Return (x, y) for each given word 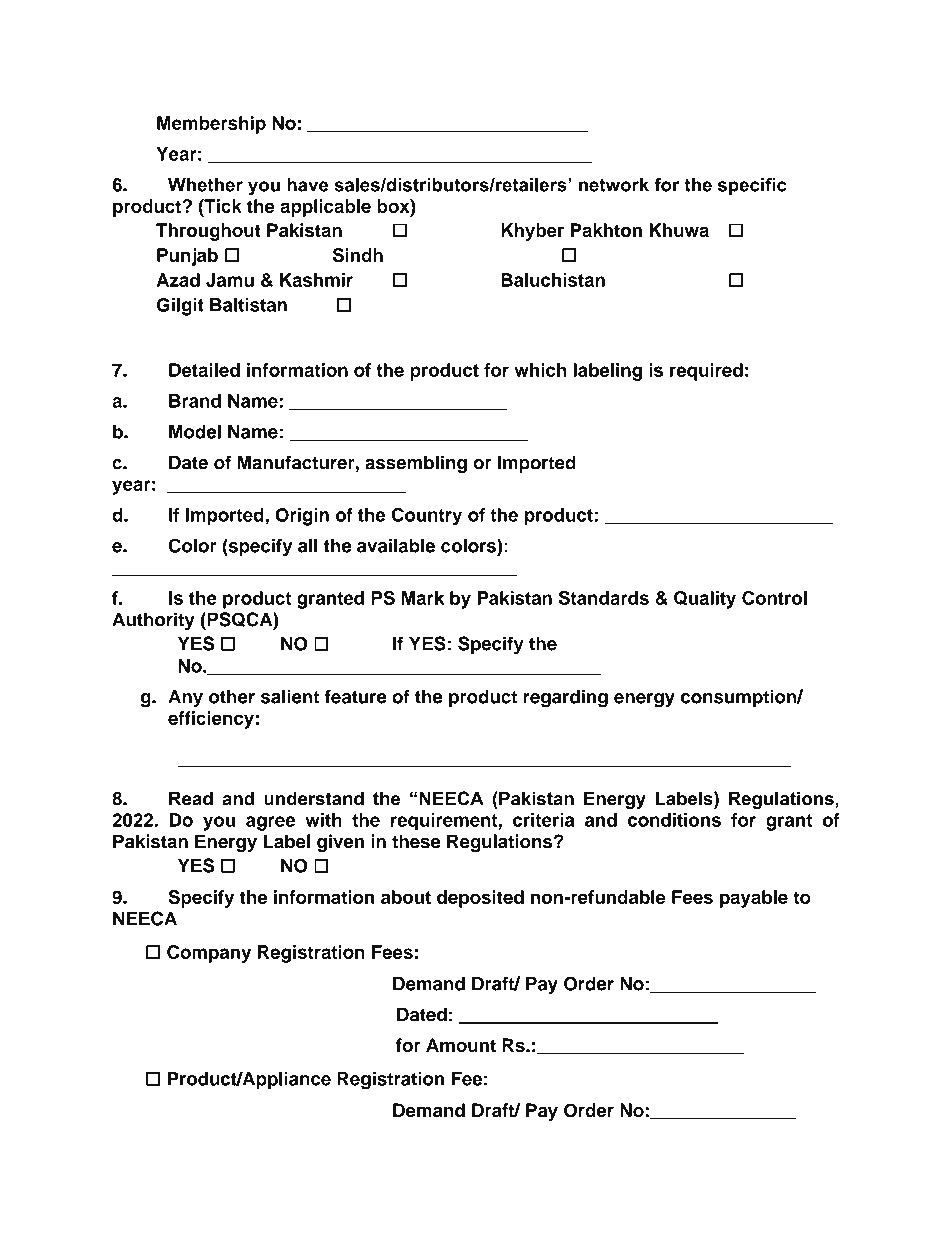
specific (752, 186)
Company (209, 954)
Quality (705, 600)
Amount (461, 1045)
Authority (153, 621)
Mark (423, 598)
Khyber (532, 232)
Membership (211, 125)
